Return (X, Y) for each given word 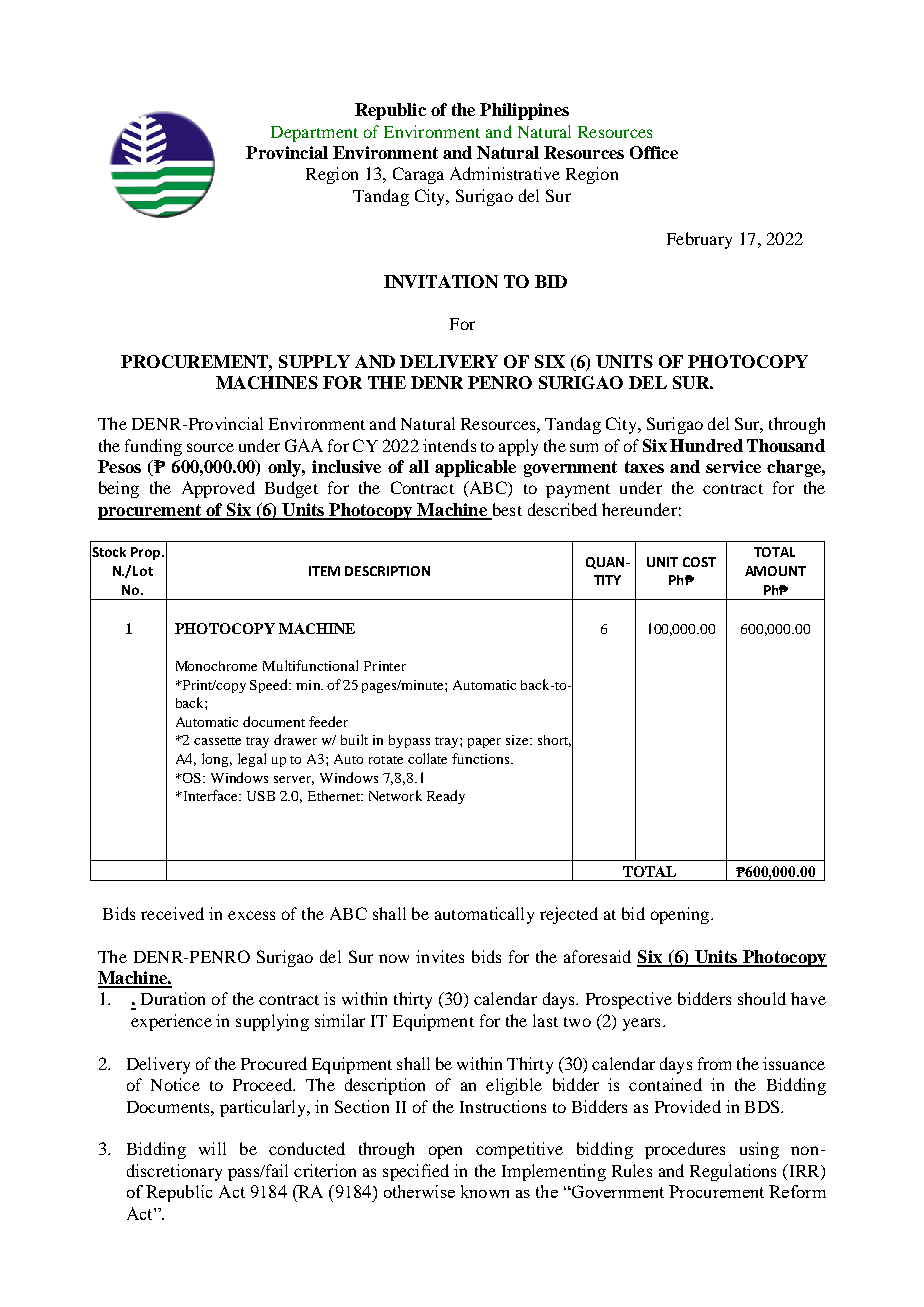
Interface (210, 795)
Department (314, 134)
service (733, 466)
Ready (446, 797)
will (212, 1148)
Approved (218, 489)
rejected (569, 915)
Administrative (505, 173)
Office (654, 152)
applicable (475, 468)
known (485, 1191)
